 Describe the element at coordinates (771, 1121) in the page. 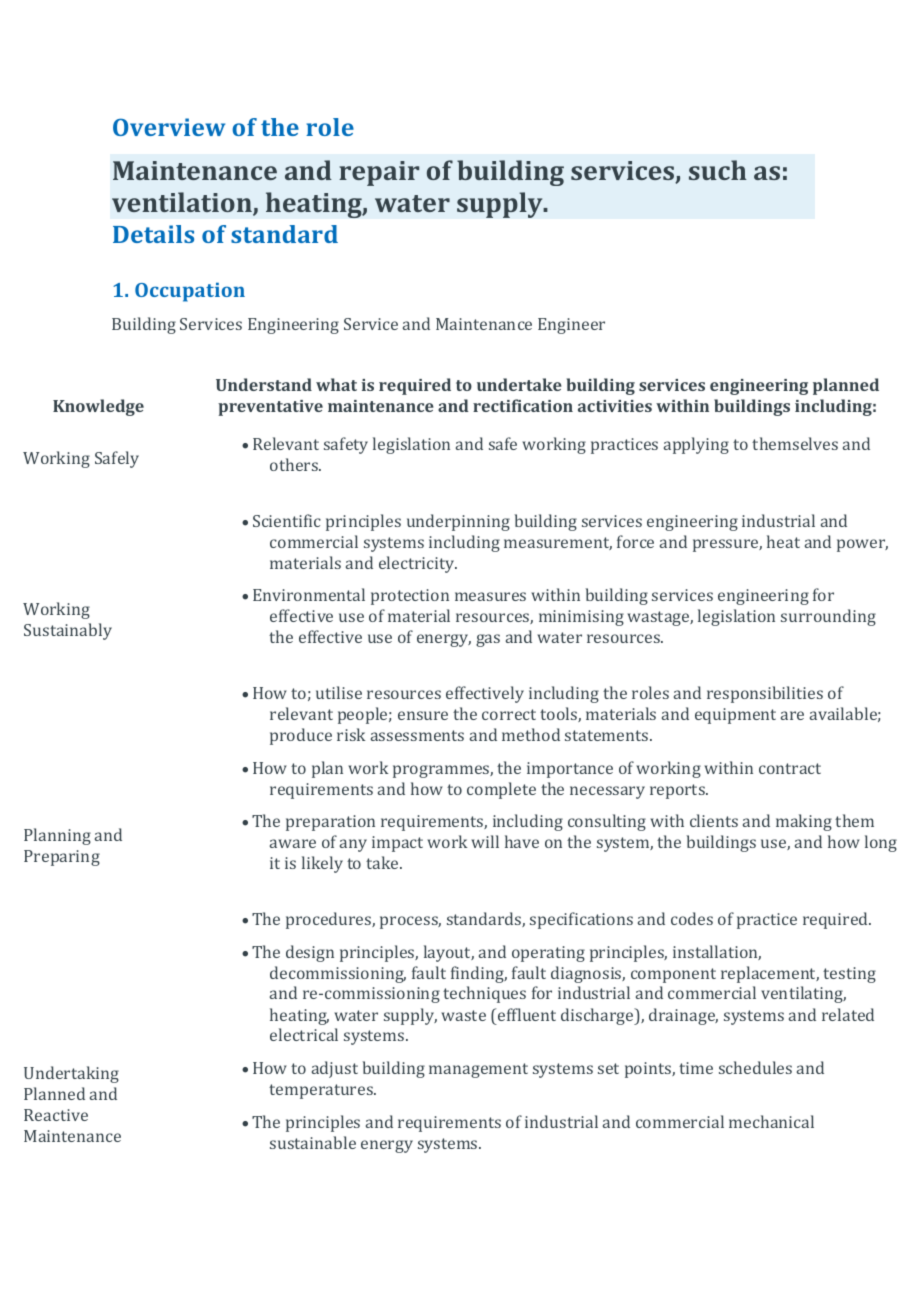

I see `mechanical` at that location.
